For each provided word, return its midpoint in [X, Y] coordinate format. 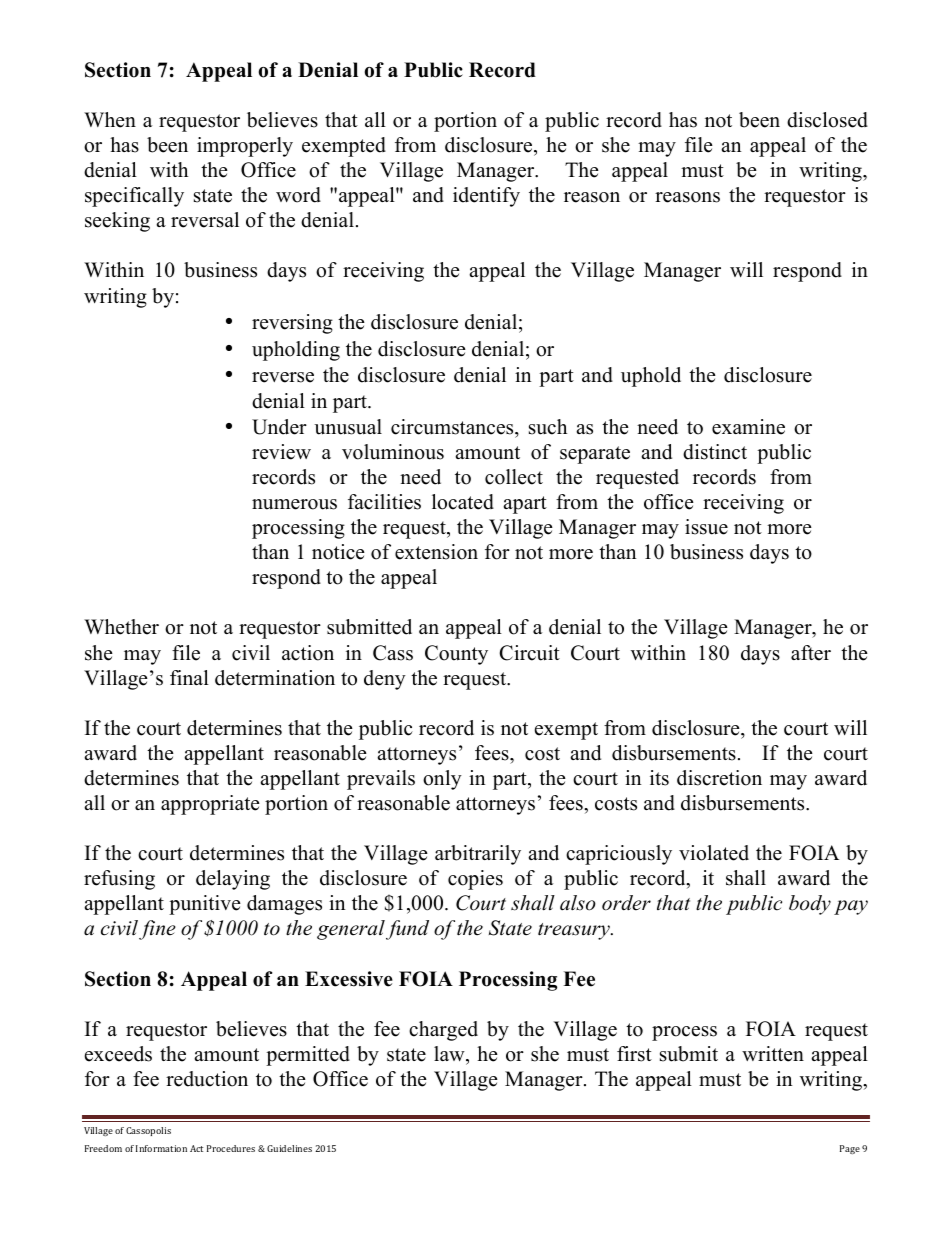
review [281, 452]
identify [486, 197]
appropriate [210, 805]
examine [748, 427]
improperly [245, 147]
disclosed [827, 120]
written [773, 1054]
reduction [207, 1079]
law [450, 1053]
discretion [719, 778]
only [442, 780]
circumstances [453, 427]
